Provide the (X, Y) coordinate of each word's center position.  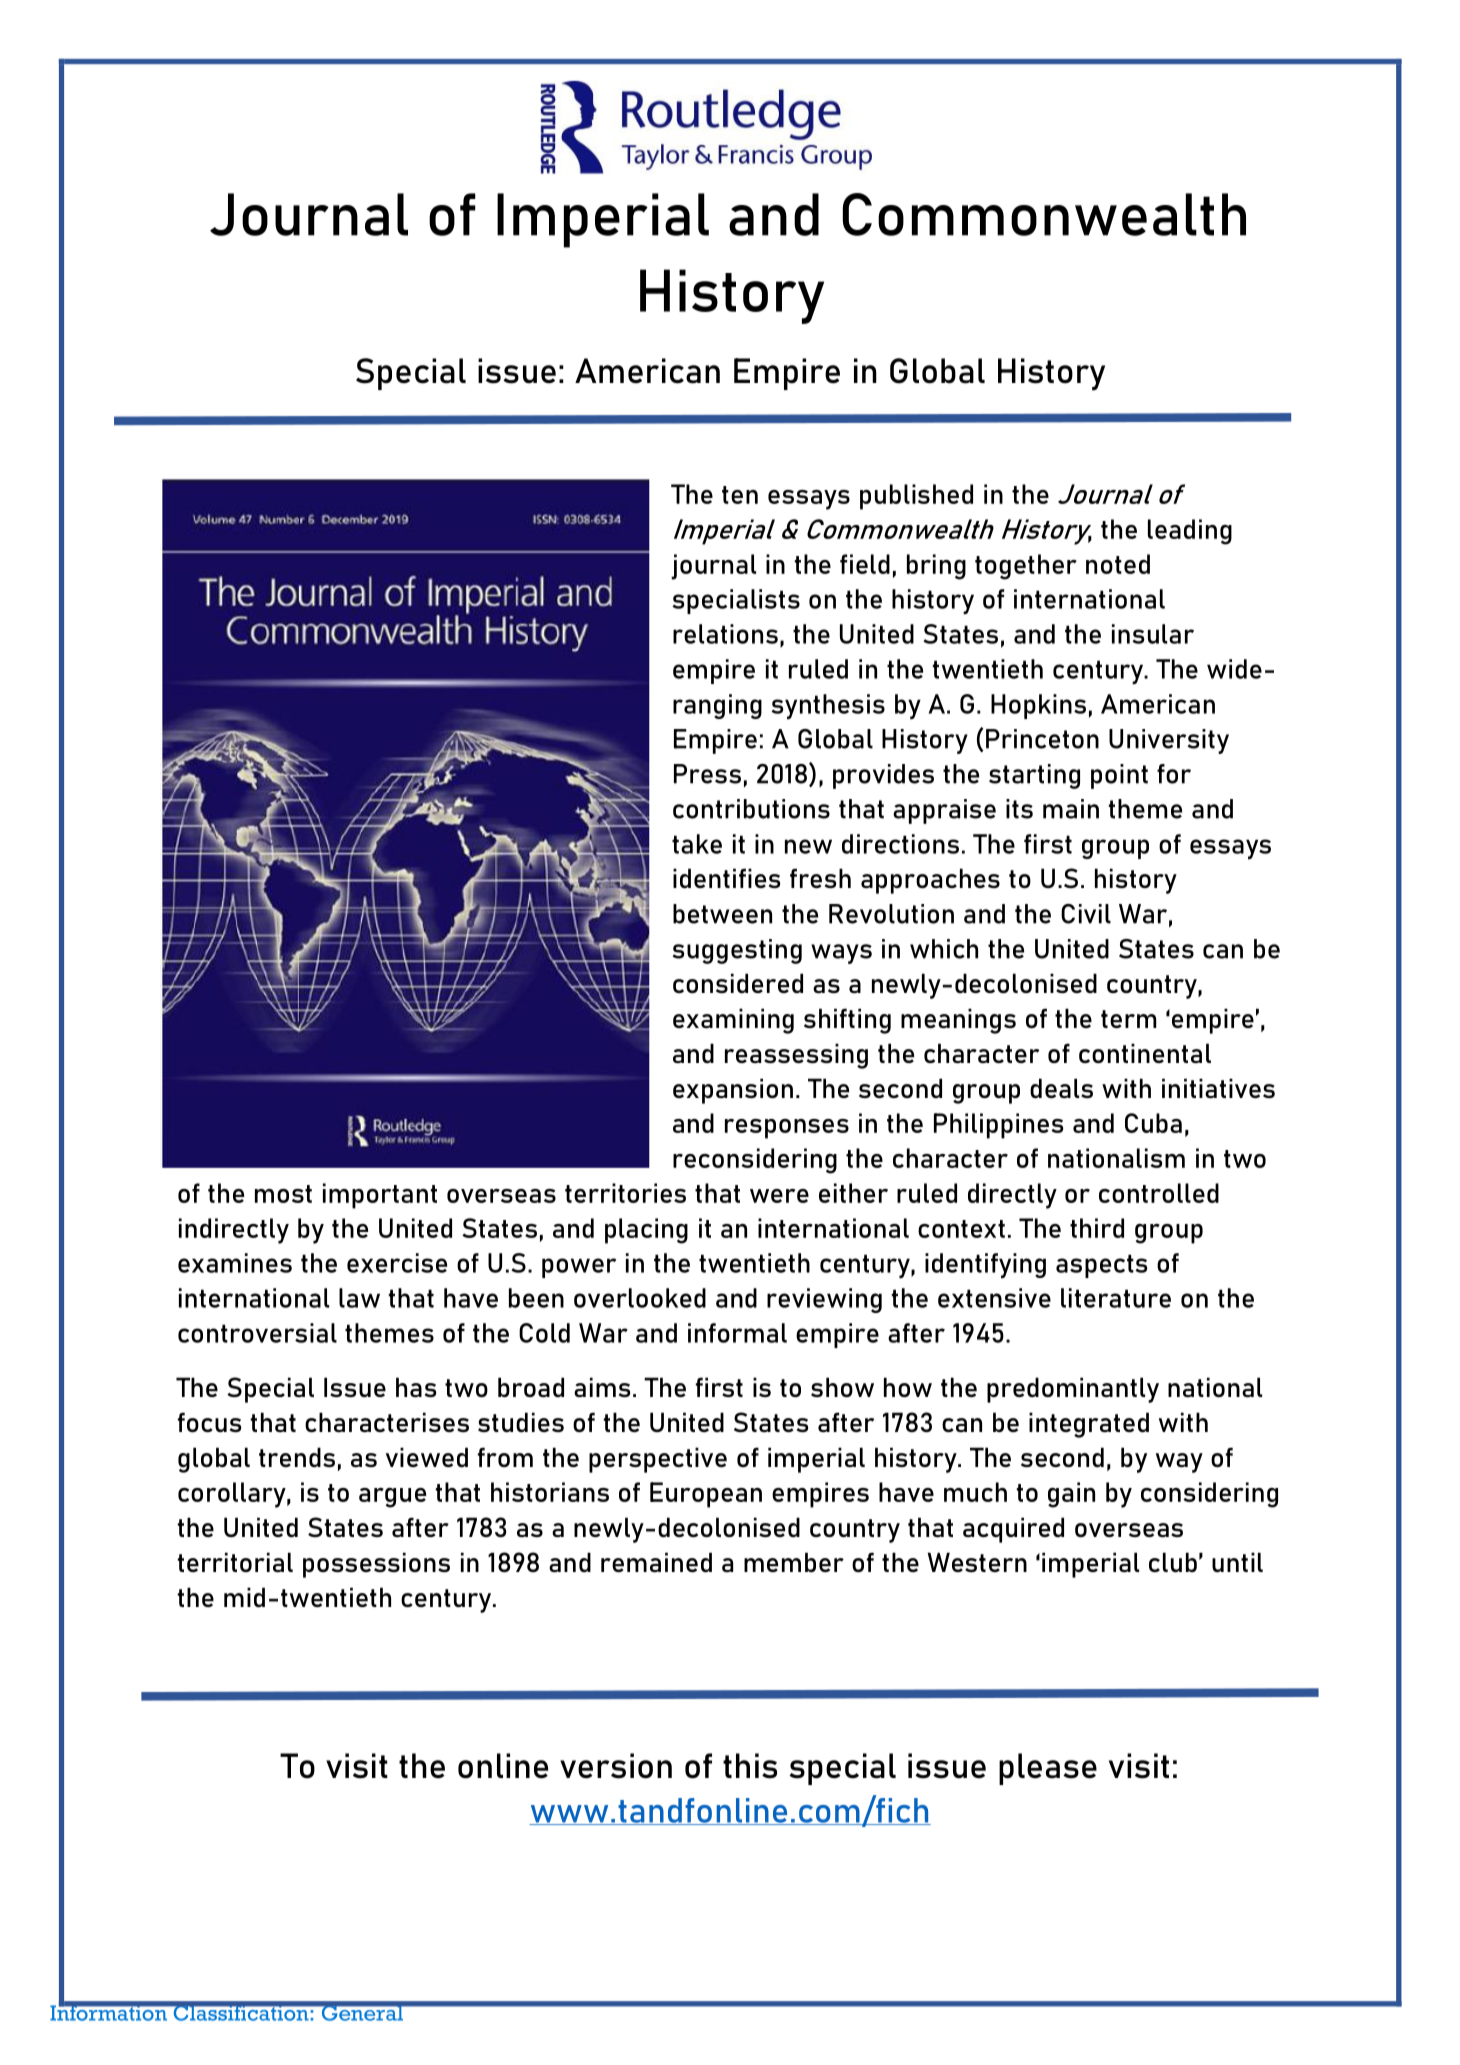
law (359, 1298)
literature (1116, 1298)
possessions (376, 1565)
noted (1118, 564)
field (865, 564)
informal (737, 1333)
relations (725, 634)
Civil (1086, 914)
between (722, 914)
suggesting (737, 951)
